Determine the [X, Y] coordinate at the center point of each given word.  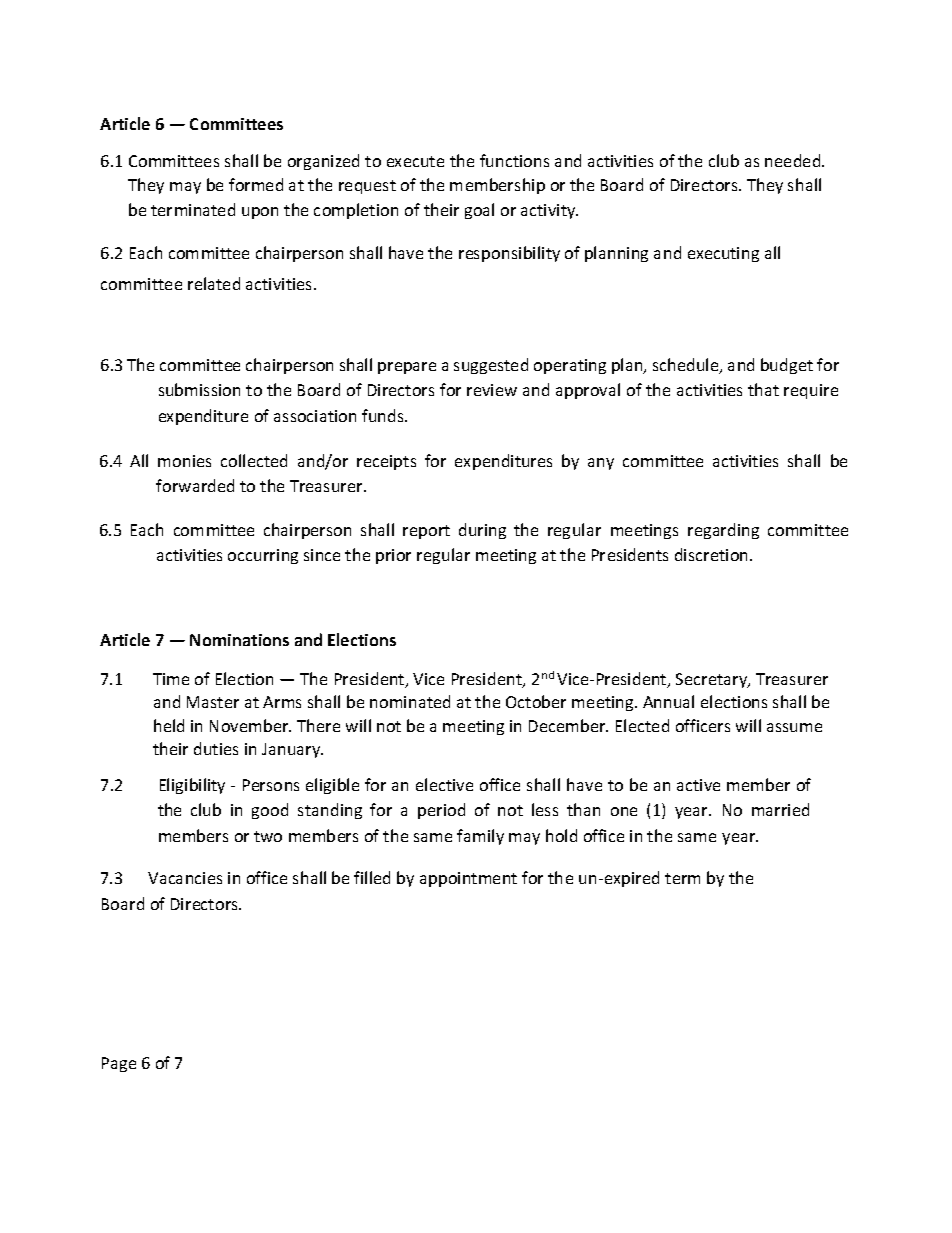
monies [184, 461]
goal [479, 211]
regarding [723, 531]
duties [216, 748]
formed [256, 184]
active [698, 785]
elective [444, 784]
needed [794, 160]
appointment [468, 879]
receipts [386, 462]
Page [119, 1064]
